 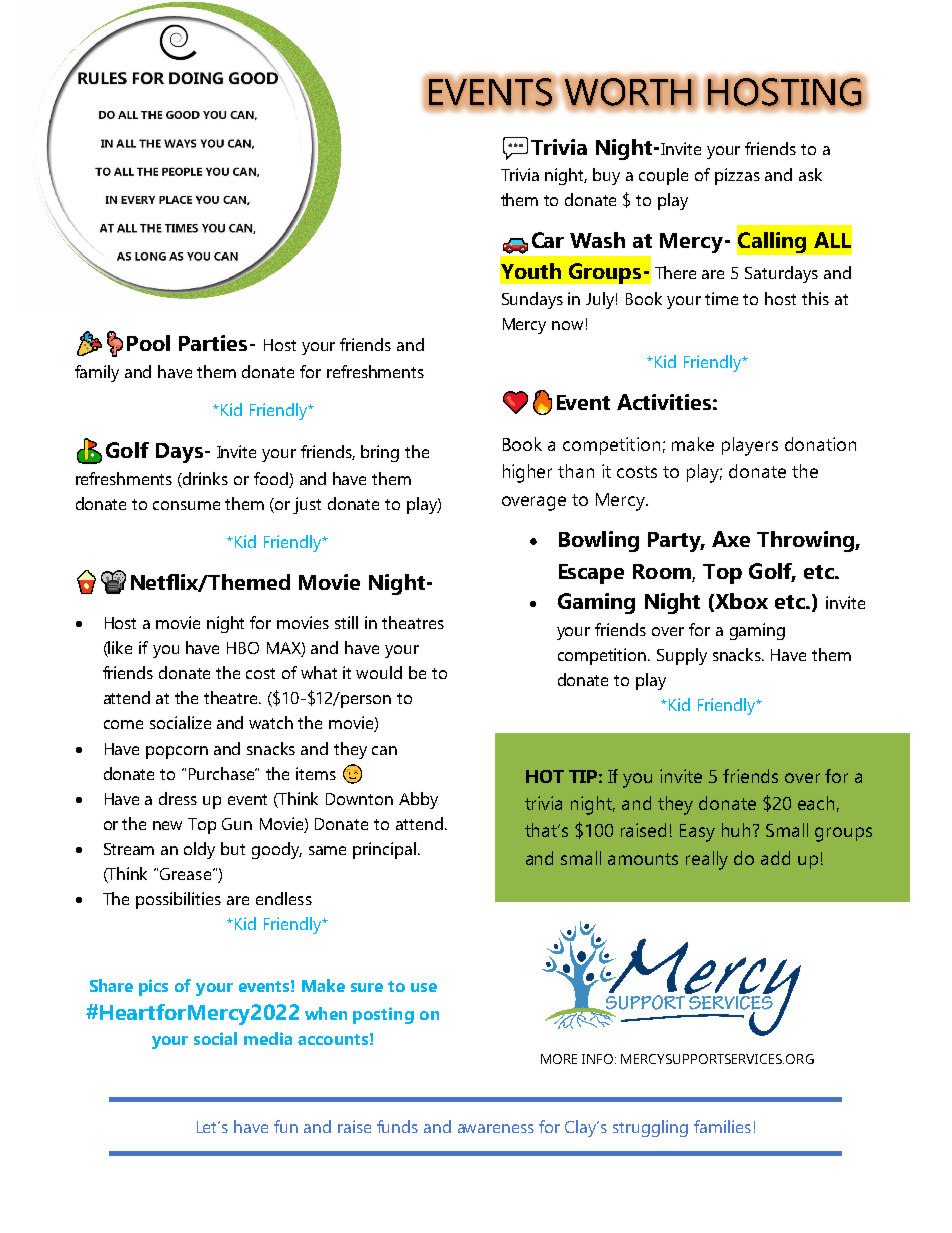 I want to click on awareness, so click(x=496, y=1128).
